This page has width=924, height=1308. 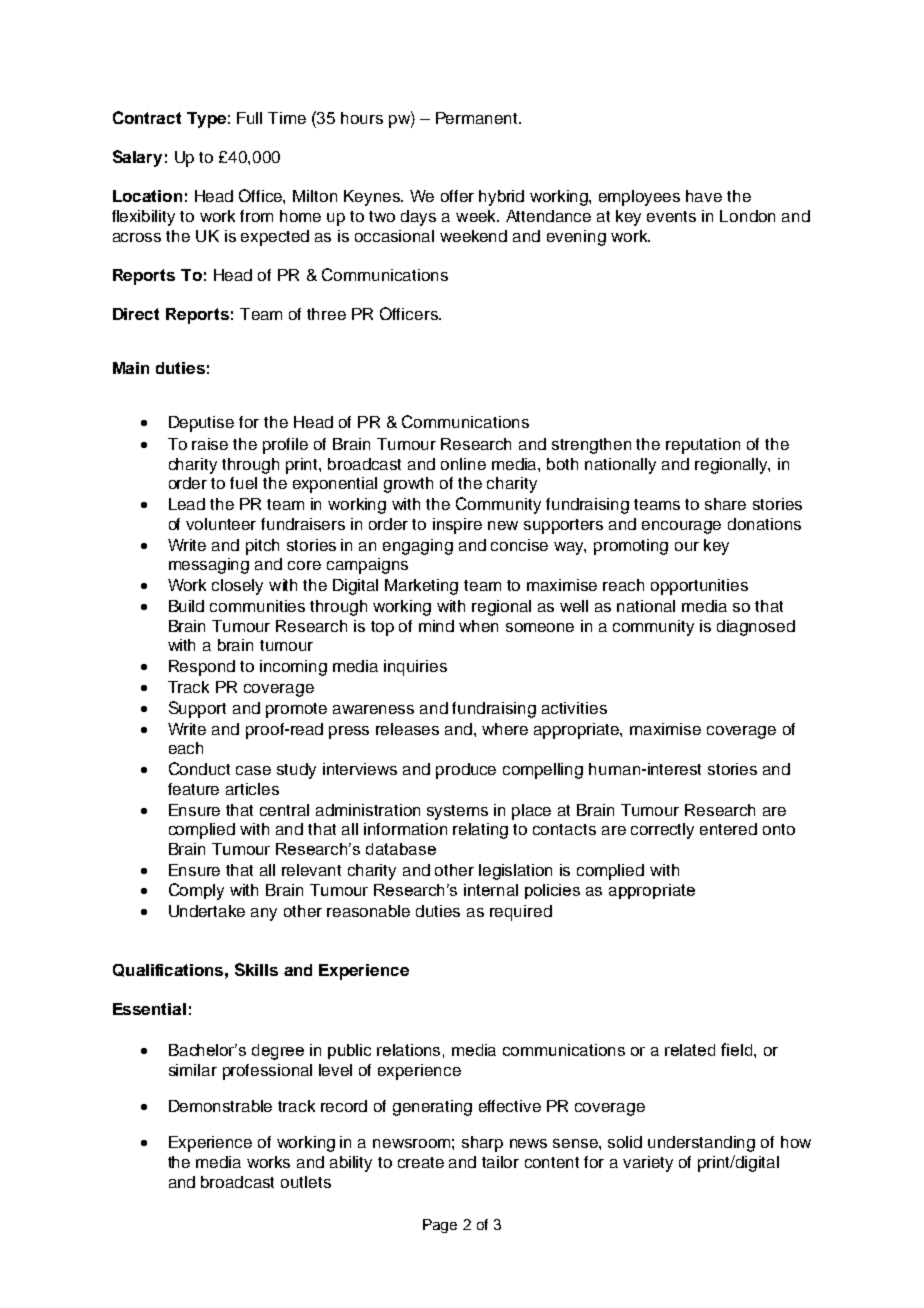 I want to click on messaging, so click(x=209, y=566).
